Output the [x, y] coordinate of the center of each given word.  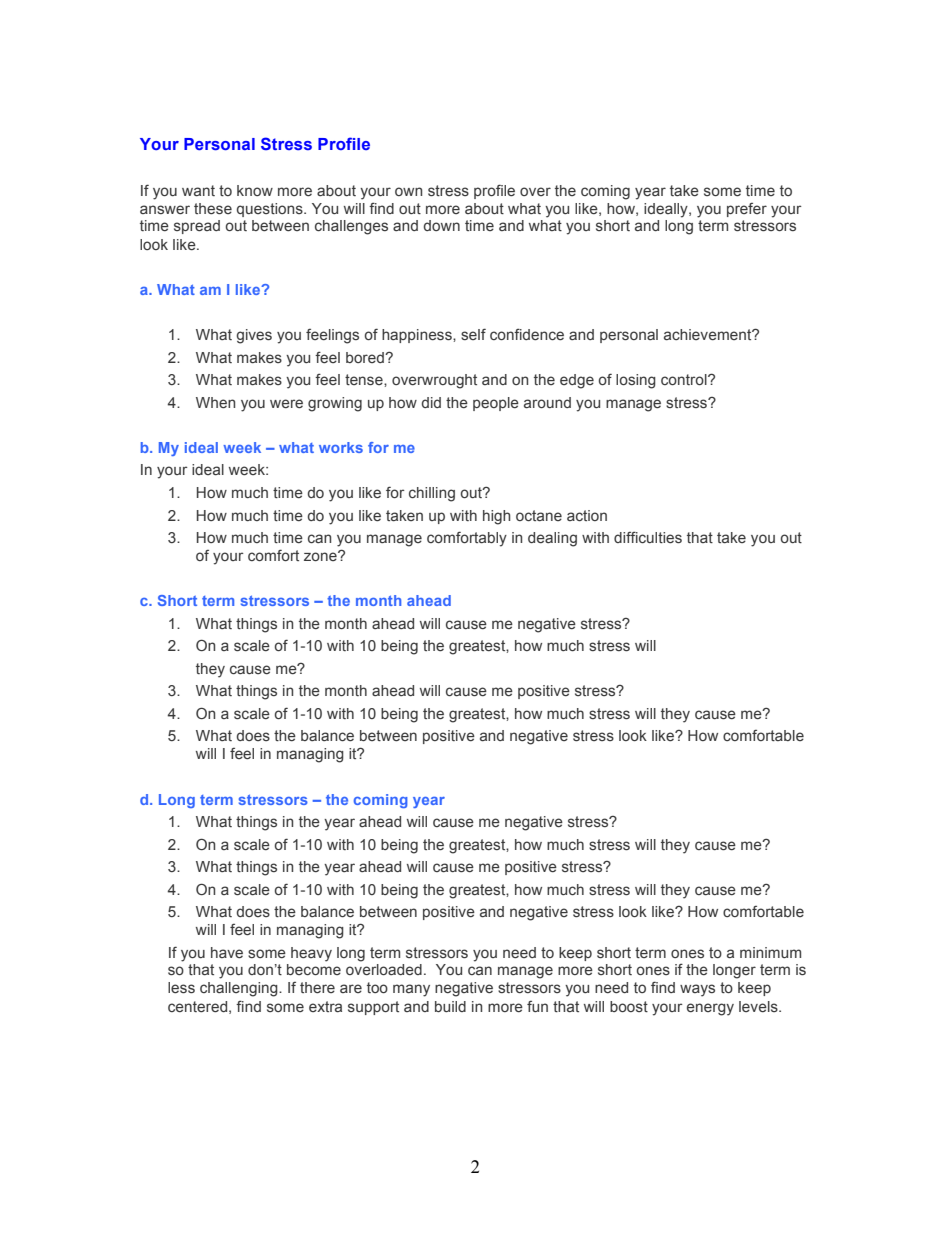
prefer [747, 210]
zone [321, 556]
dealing [552, 539]
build [450, 1006]
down [442, 225]
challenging [240, 989]
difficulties [648, 537]
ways [697, 990]
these [213, 209]
